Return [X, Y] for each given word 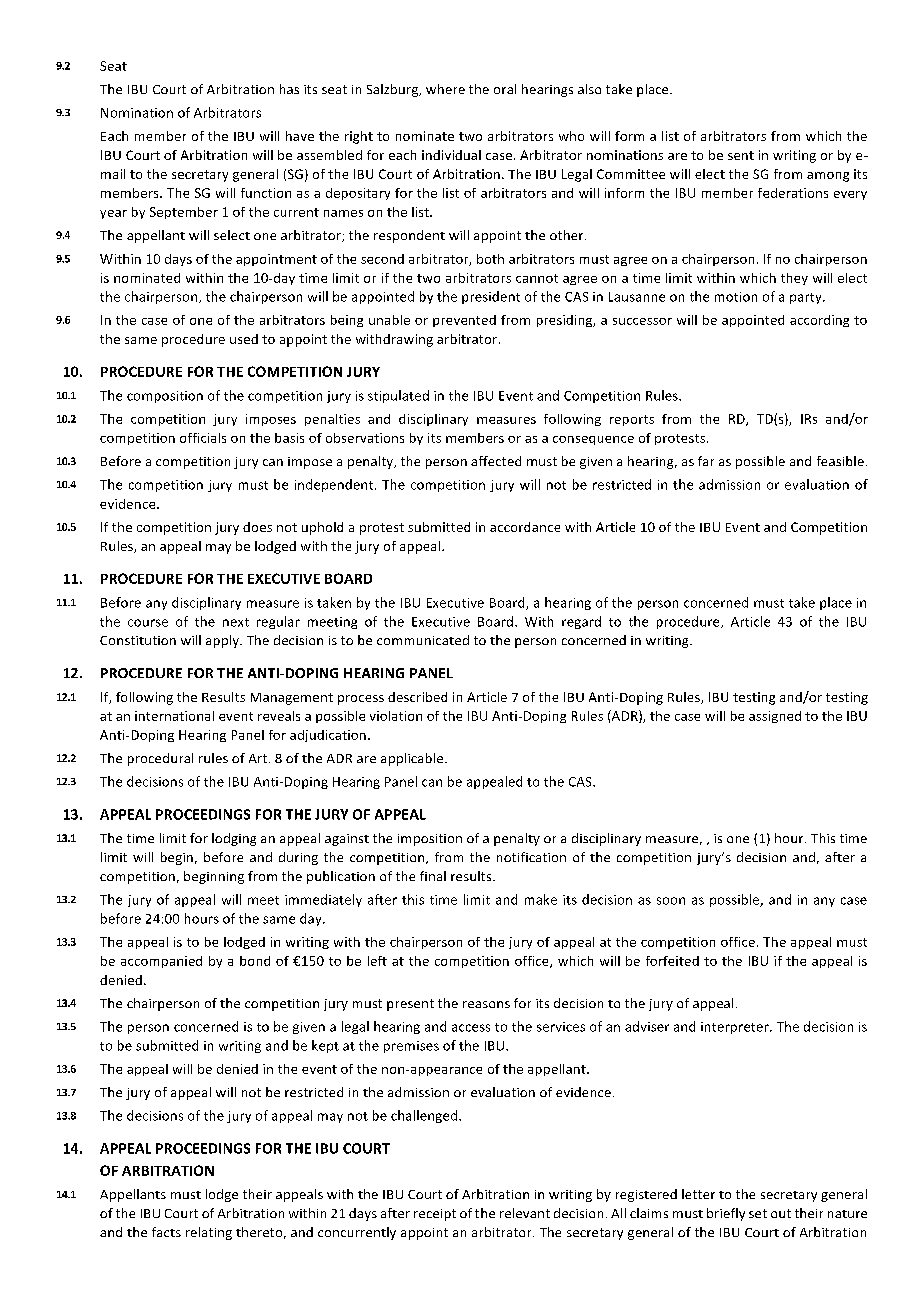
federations [793, 193]
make [541, 899]
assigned [775, 717]
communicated [423, 640]
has [289, 89]
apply [223, 641]
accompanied [161, 962]
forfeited [672, 961]
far [706, 461]
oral [505, 89]
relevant [525, 1213]
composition [165, 397]
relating [209, 1233]
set [758, 1213]
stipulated [398, 396]
